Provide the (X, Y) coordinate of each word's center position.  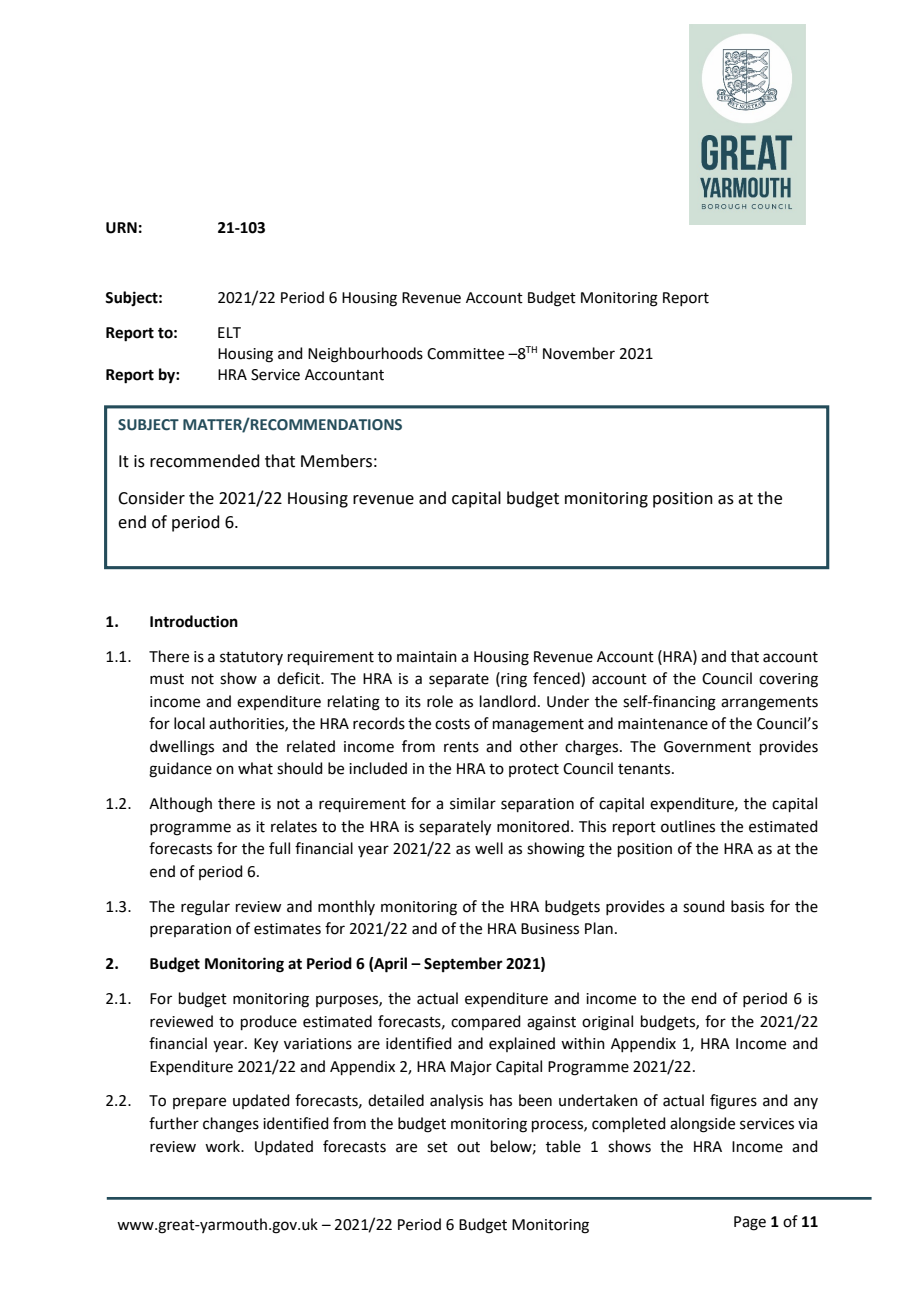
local (189, 723)
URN (121, 228)
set (437, 1147)
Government (707, 747)
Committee (465, 354)
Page (750, 1223)
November (579, 353)
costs (452, 724)
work (224, 1146)
